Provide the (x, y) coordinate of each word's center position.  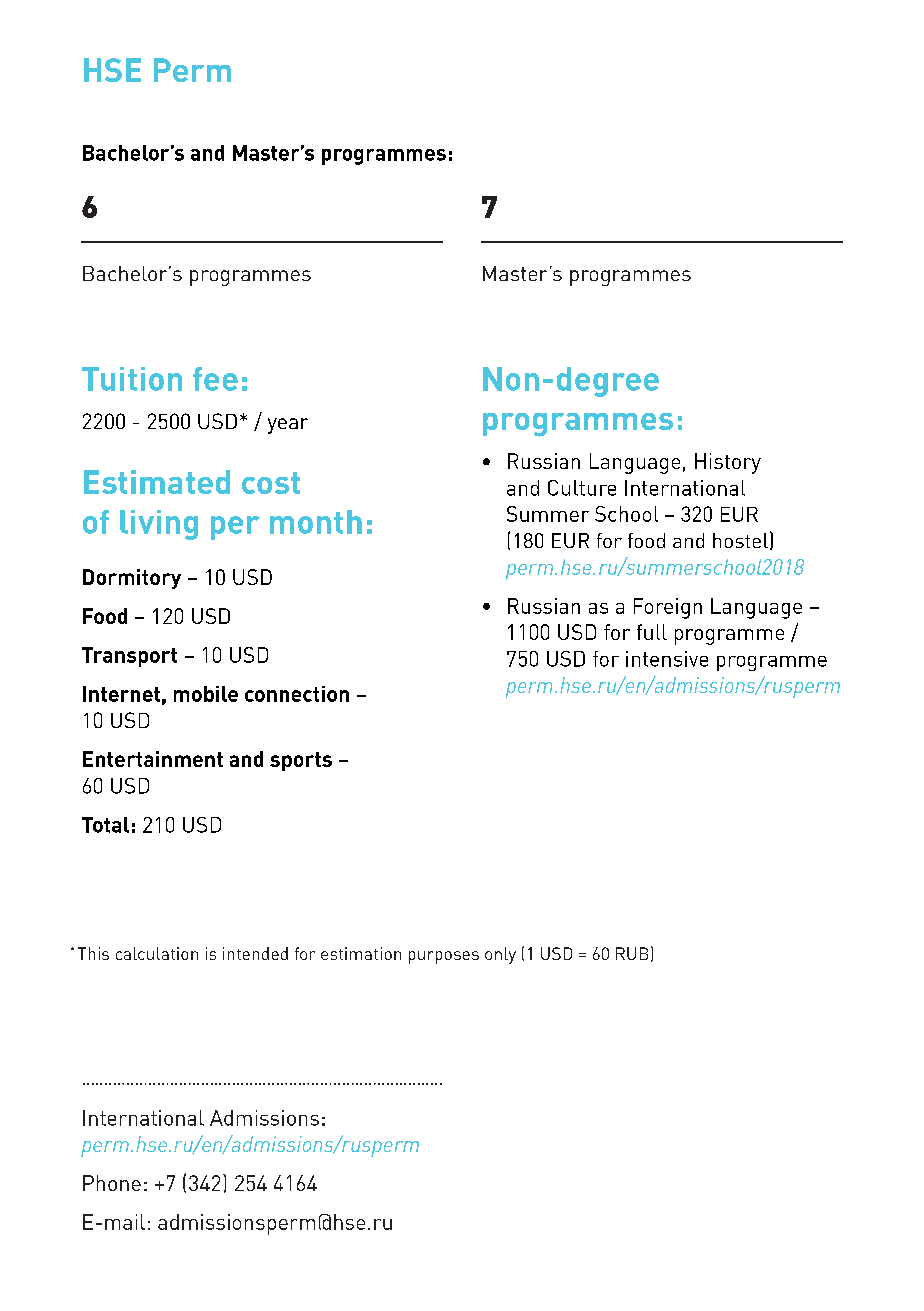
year (288, 426)
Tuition (132, 379)
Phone (112, 1183)
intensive (667, 659)
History (728, 463)
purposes (444, 957)
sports (301, 761)
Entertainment (153, 759)
